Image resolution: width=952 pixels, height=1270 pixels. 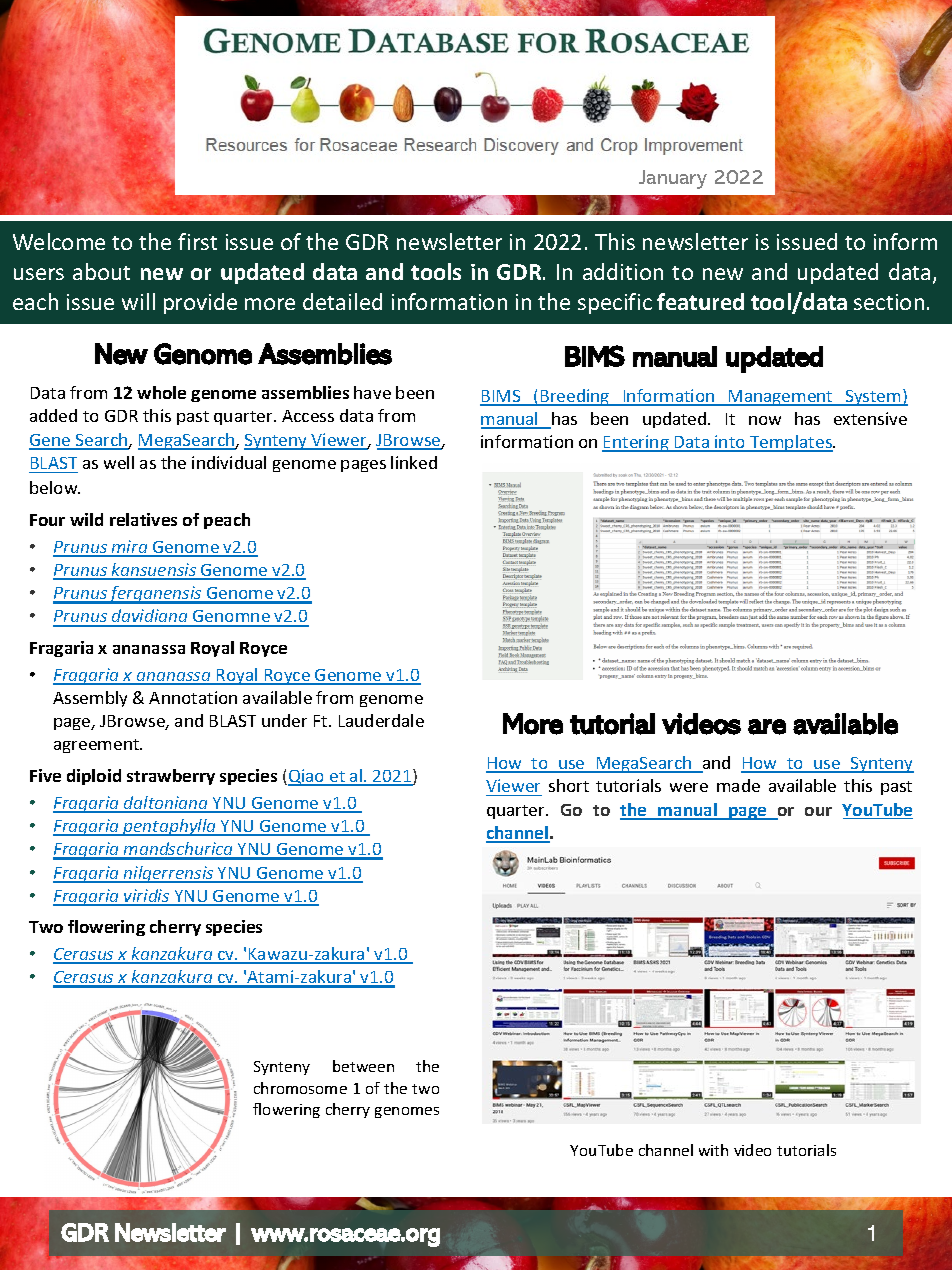 I want to click on strawberry, so click(x=171, y=777).
